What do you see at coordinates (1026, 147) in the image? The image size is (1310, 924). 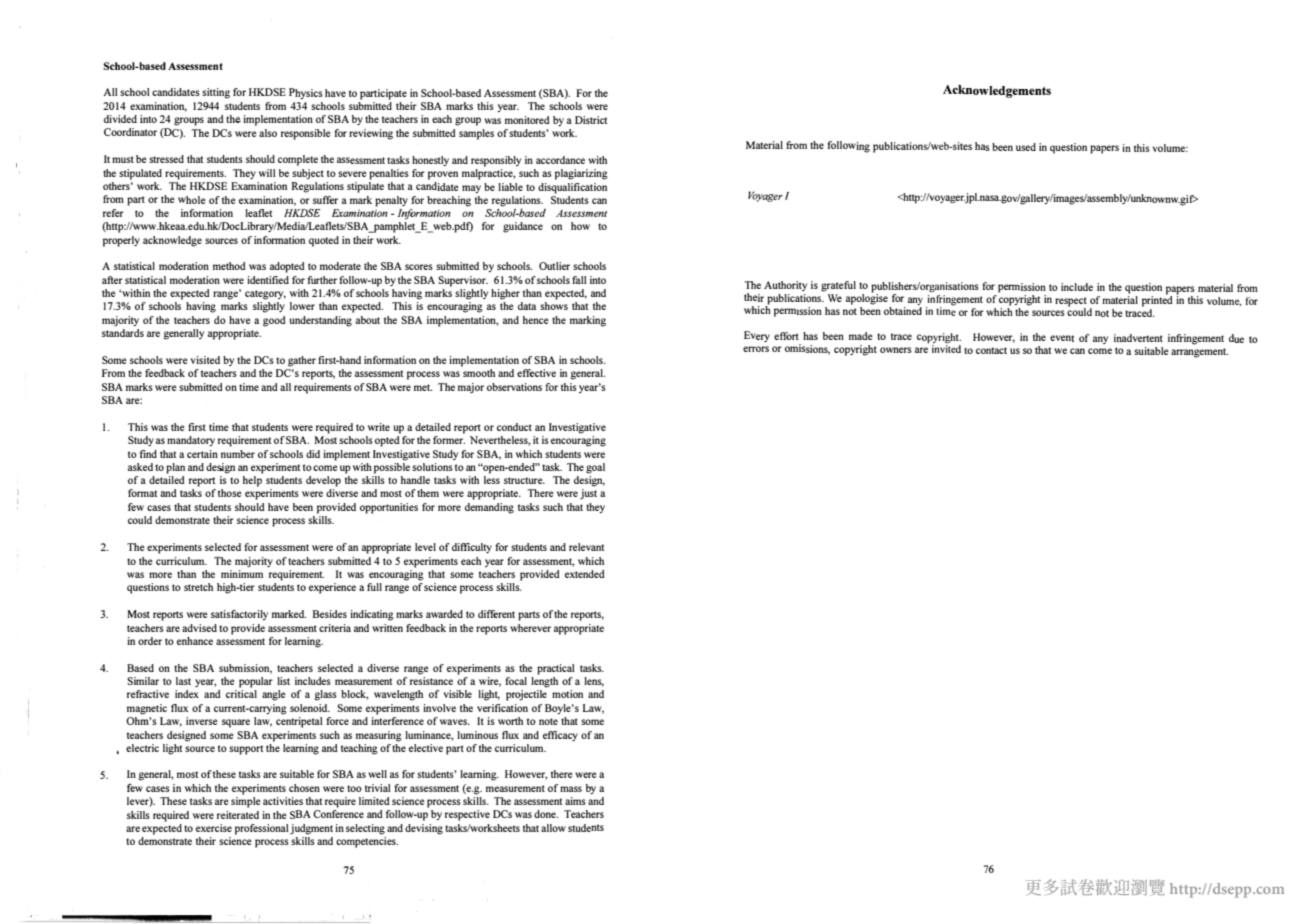 I see `used` at bounding box center [1026, 147].
